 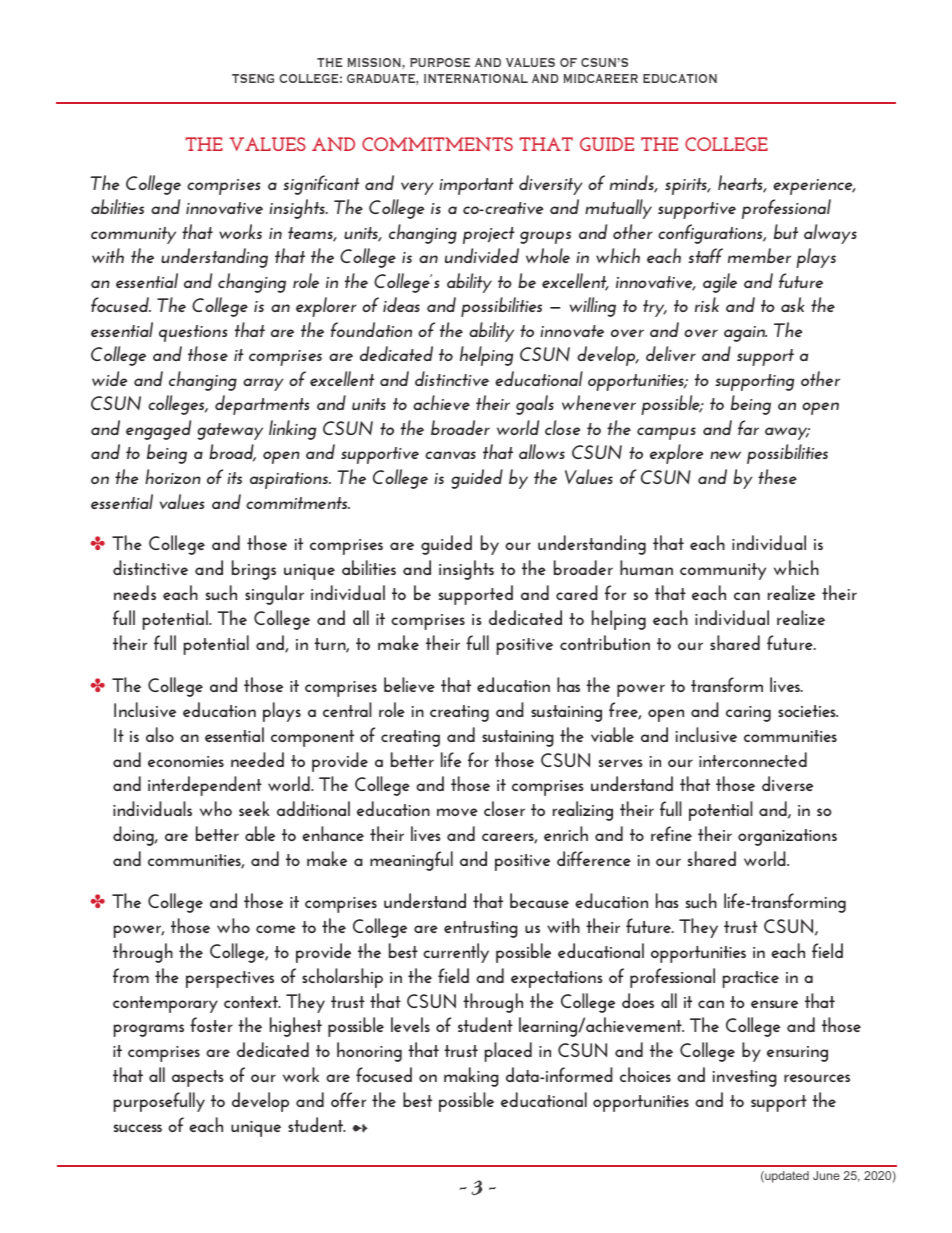 I want to click on again, so click(x=745, y=334).
